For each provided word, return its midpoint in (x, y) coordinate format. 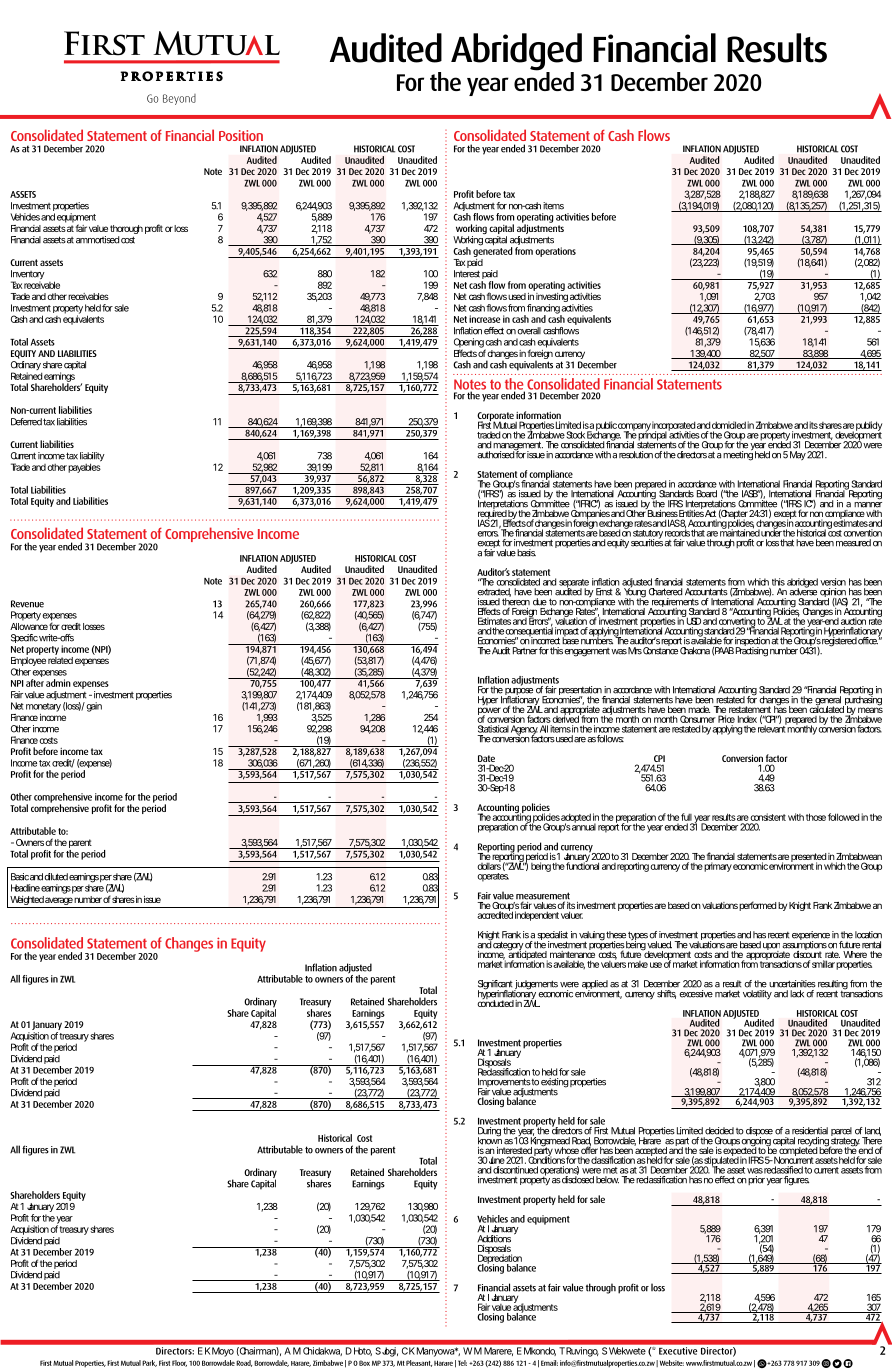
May (799, 455)
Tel (462, 1363)
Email (549, 1363)
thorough (126, 231)
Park (149, 1363)
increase (485, 319)
